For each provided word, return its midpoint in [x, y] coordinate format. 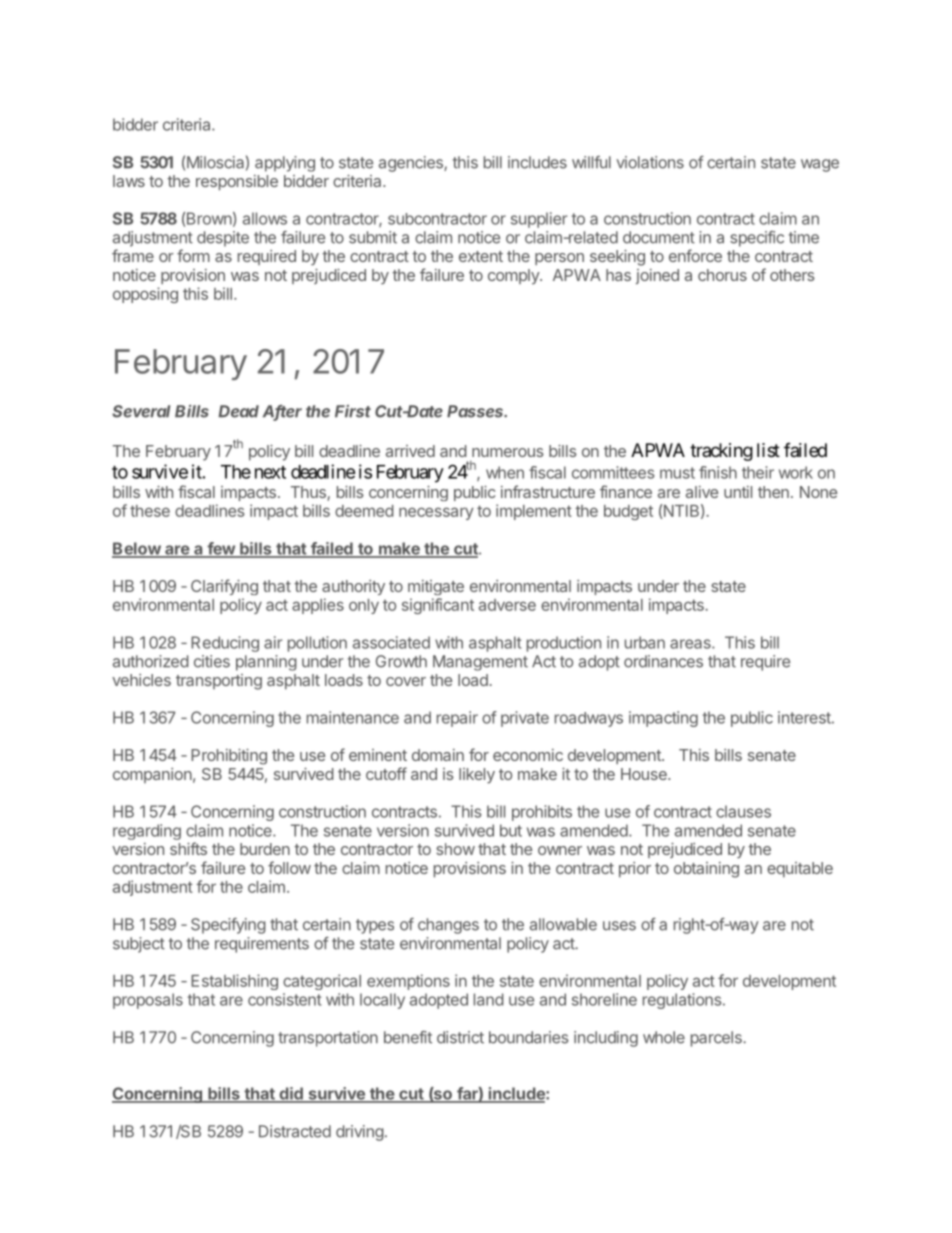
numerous [508, 452]
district [460, 1037]
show [455, 849]
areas [691, 644]
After [282, 412]
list [768, 450]
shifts [188, 848]
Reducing [225, 644]
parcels [717, 1039]
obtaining [706, 870]
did [291, 1094]
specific [757, 239]
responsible [237, 182]
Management [480, 663]
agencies [412, 164]
